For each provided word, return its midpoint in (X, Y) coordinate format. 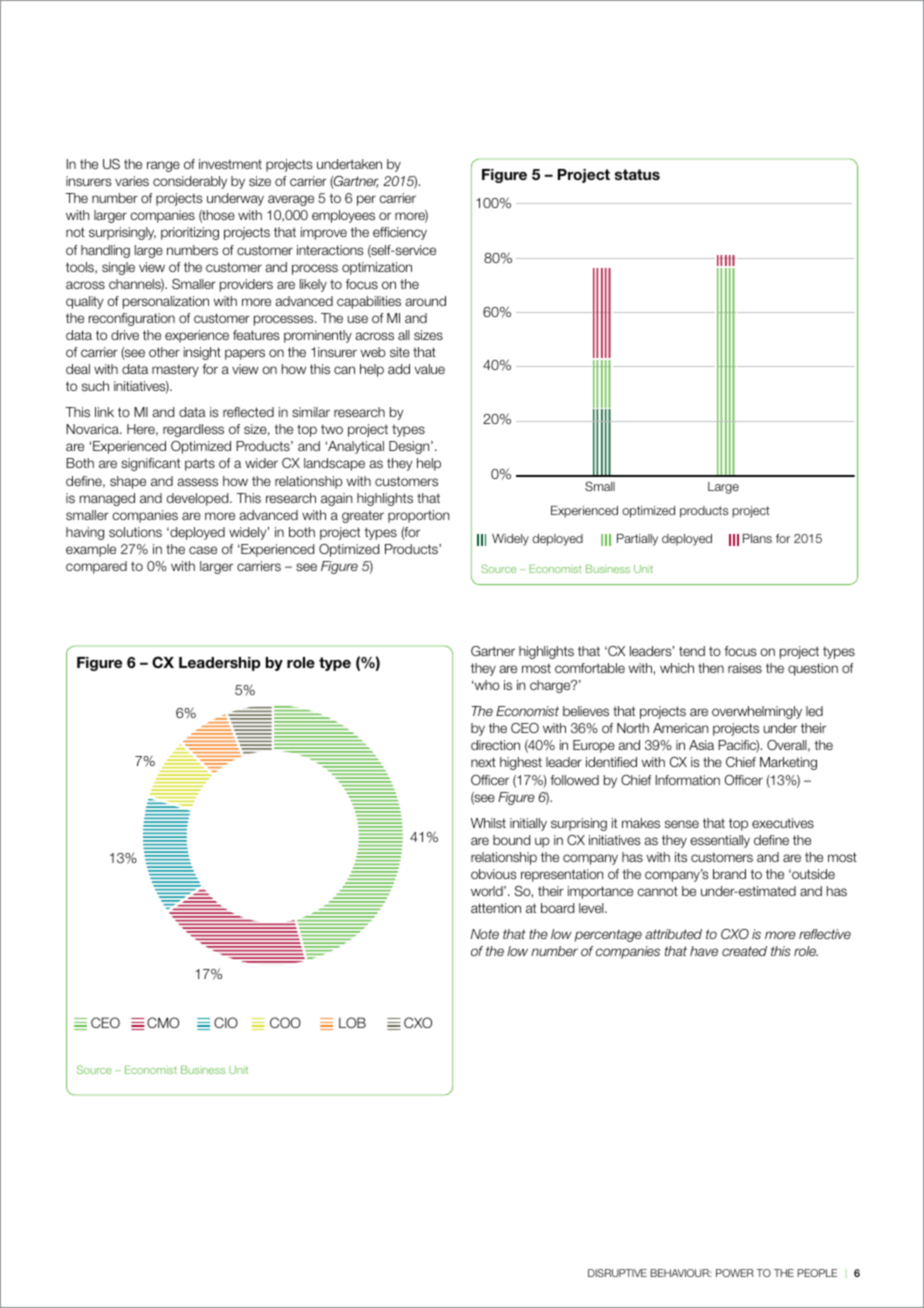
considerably (190, 182)
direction (495, 745)
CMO (163, 1022)
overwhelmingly (757, 712)
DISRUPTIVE (617, 1273)
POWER (735, 1273)
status (637, 175)
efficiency (400, 233)
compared (96, 567)
